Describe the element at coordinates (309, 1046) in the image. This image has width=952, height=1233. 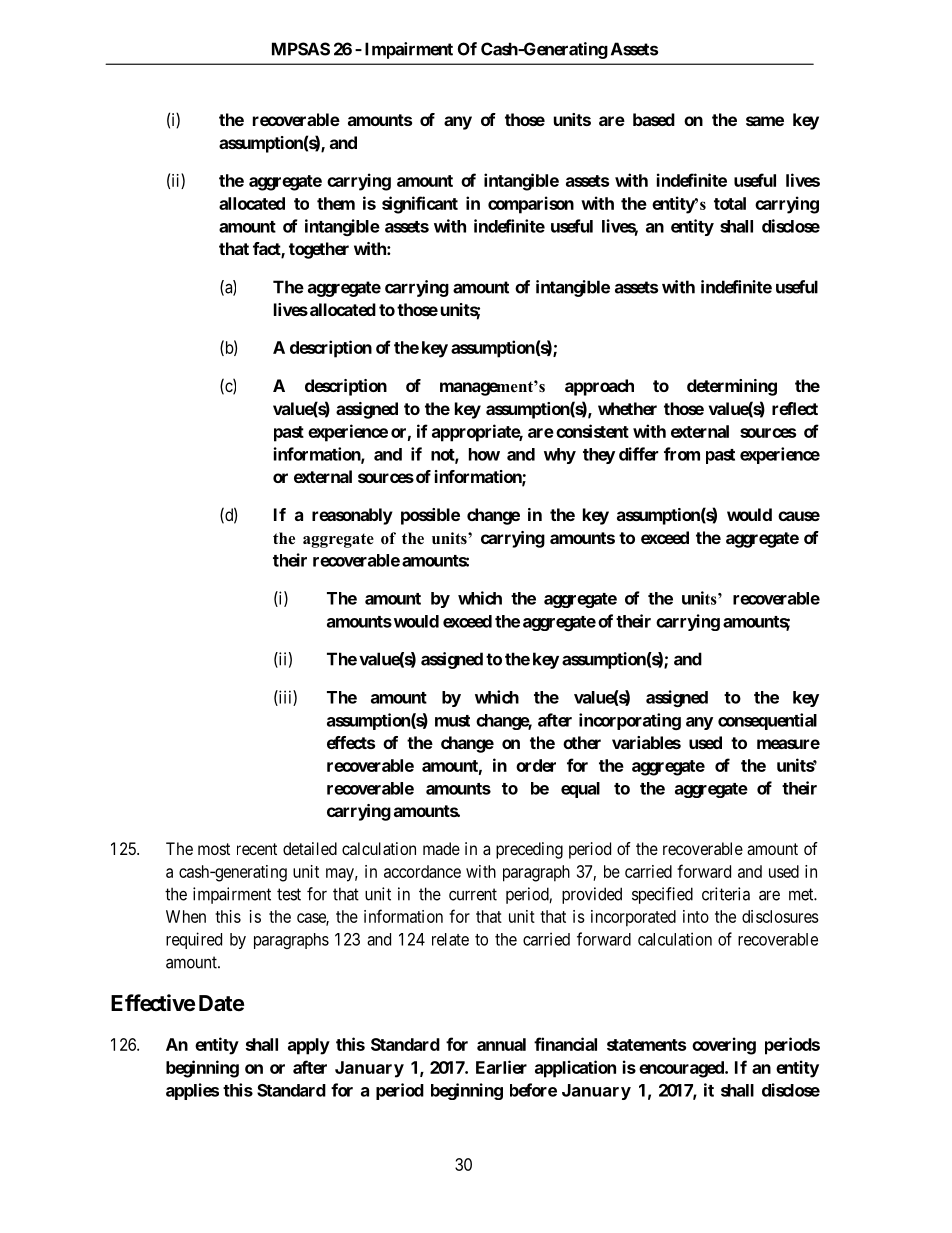
I see `apply` at that location.
